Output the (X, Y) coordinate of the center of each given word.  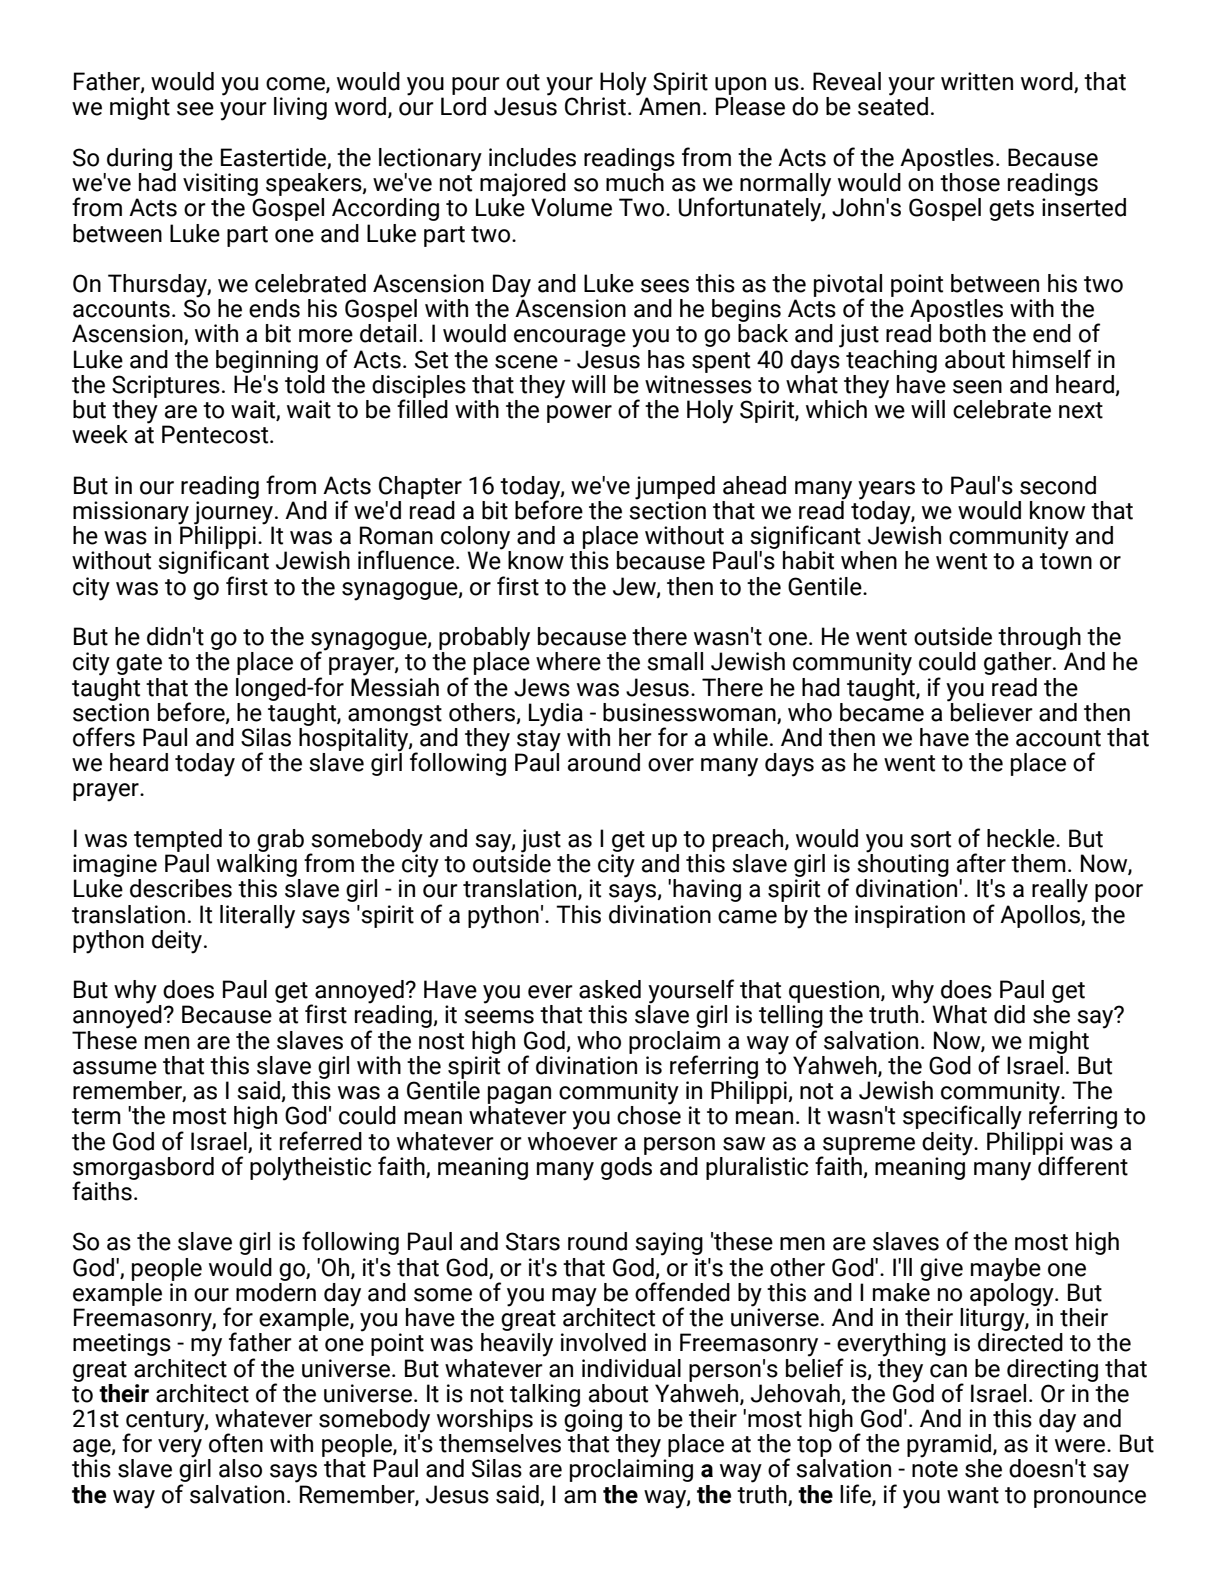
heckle (1022, 838)
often (236, 1443)
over (671, 765)
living (300, 108)
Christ (595, 106)
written (977, 81)
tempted (178, 840)
